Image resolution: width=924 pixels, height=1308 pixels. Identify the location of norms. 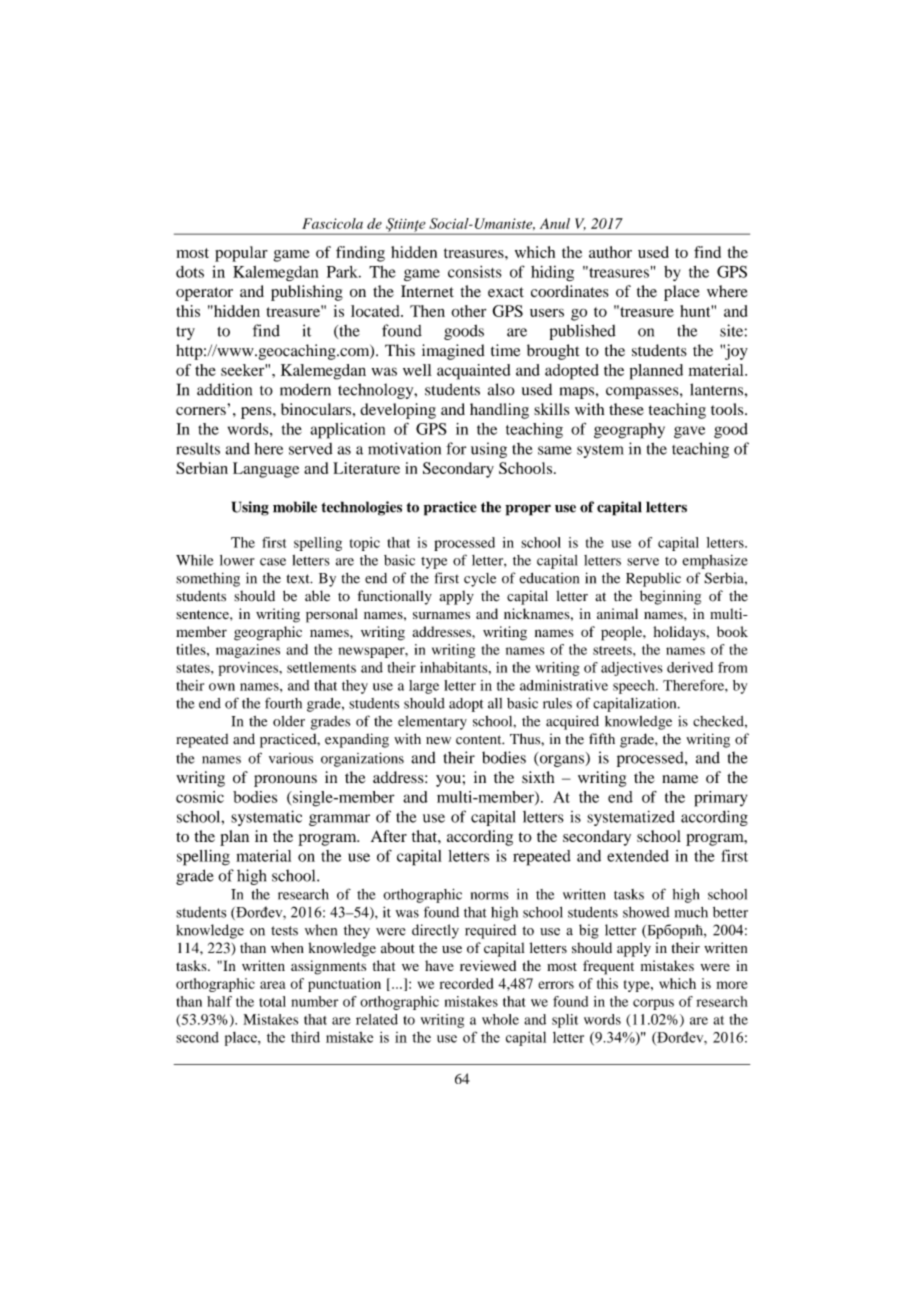
(490, 896).
